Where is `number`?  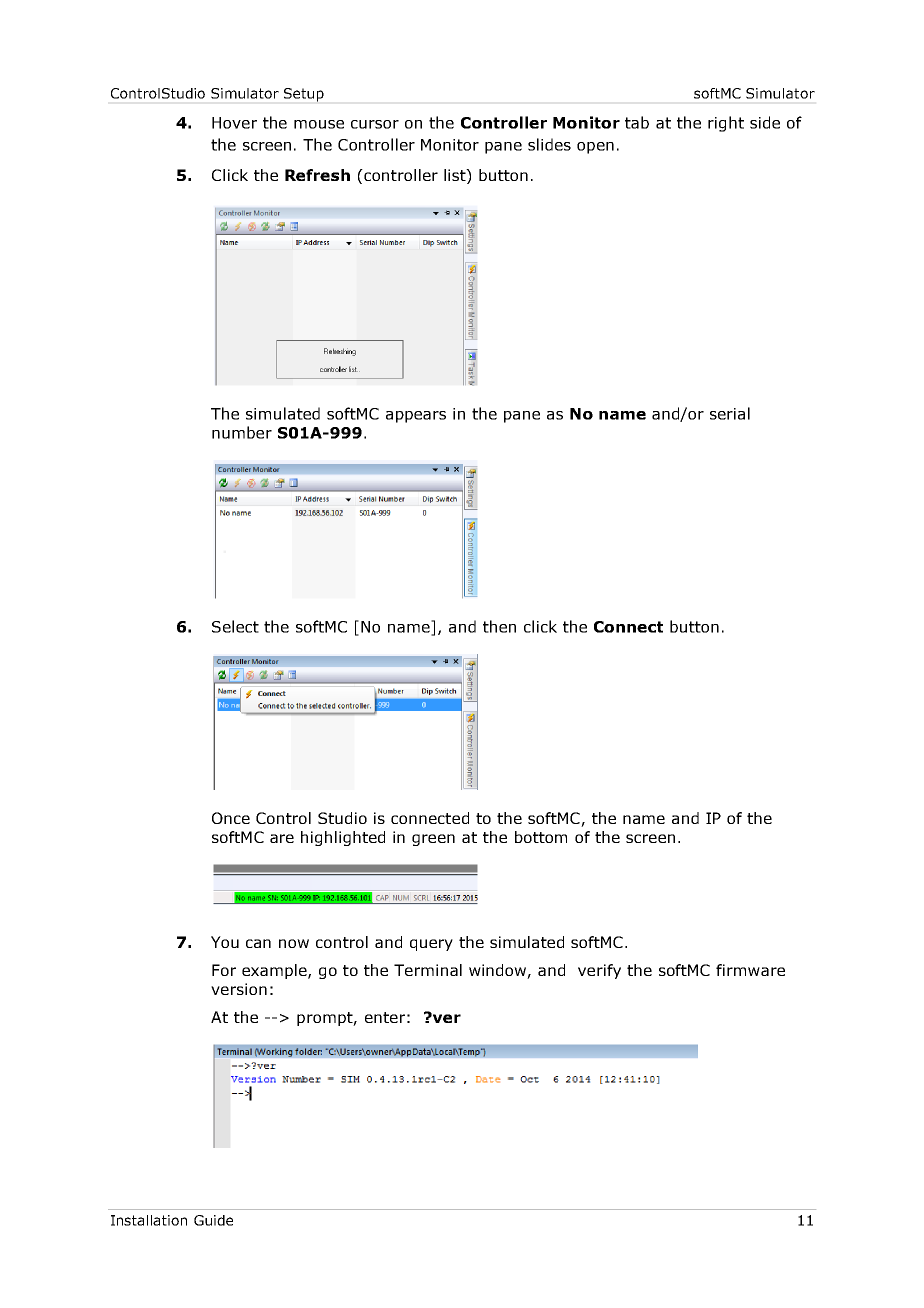 number is located at coordinates (242, 432).
